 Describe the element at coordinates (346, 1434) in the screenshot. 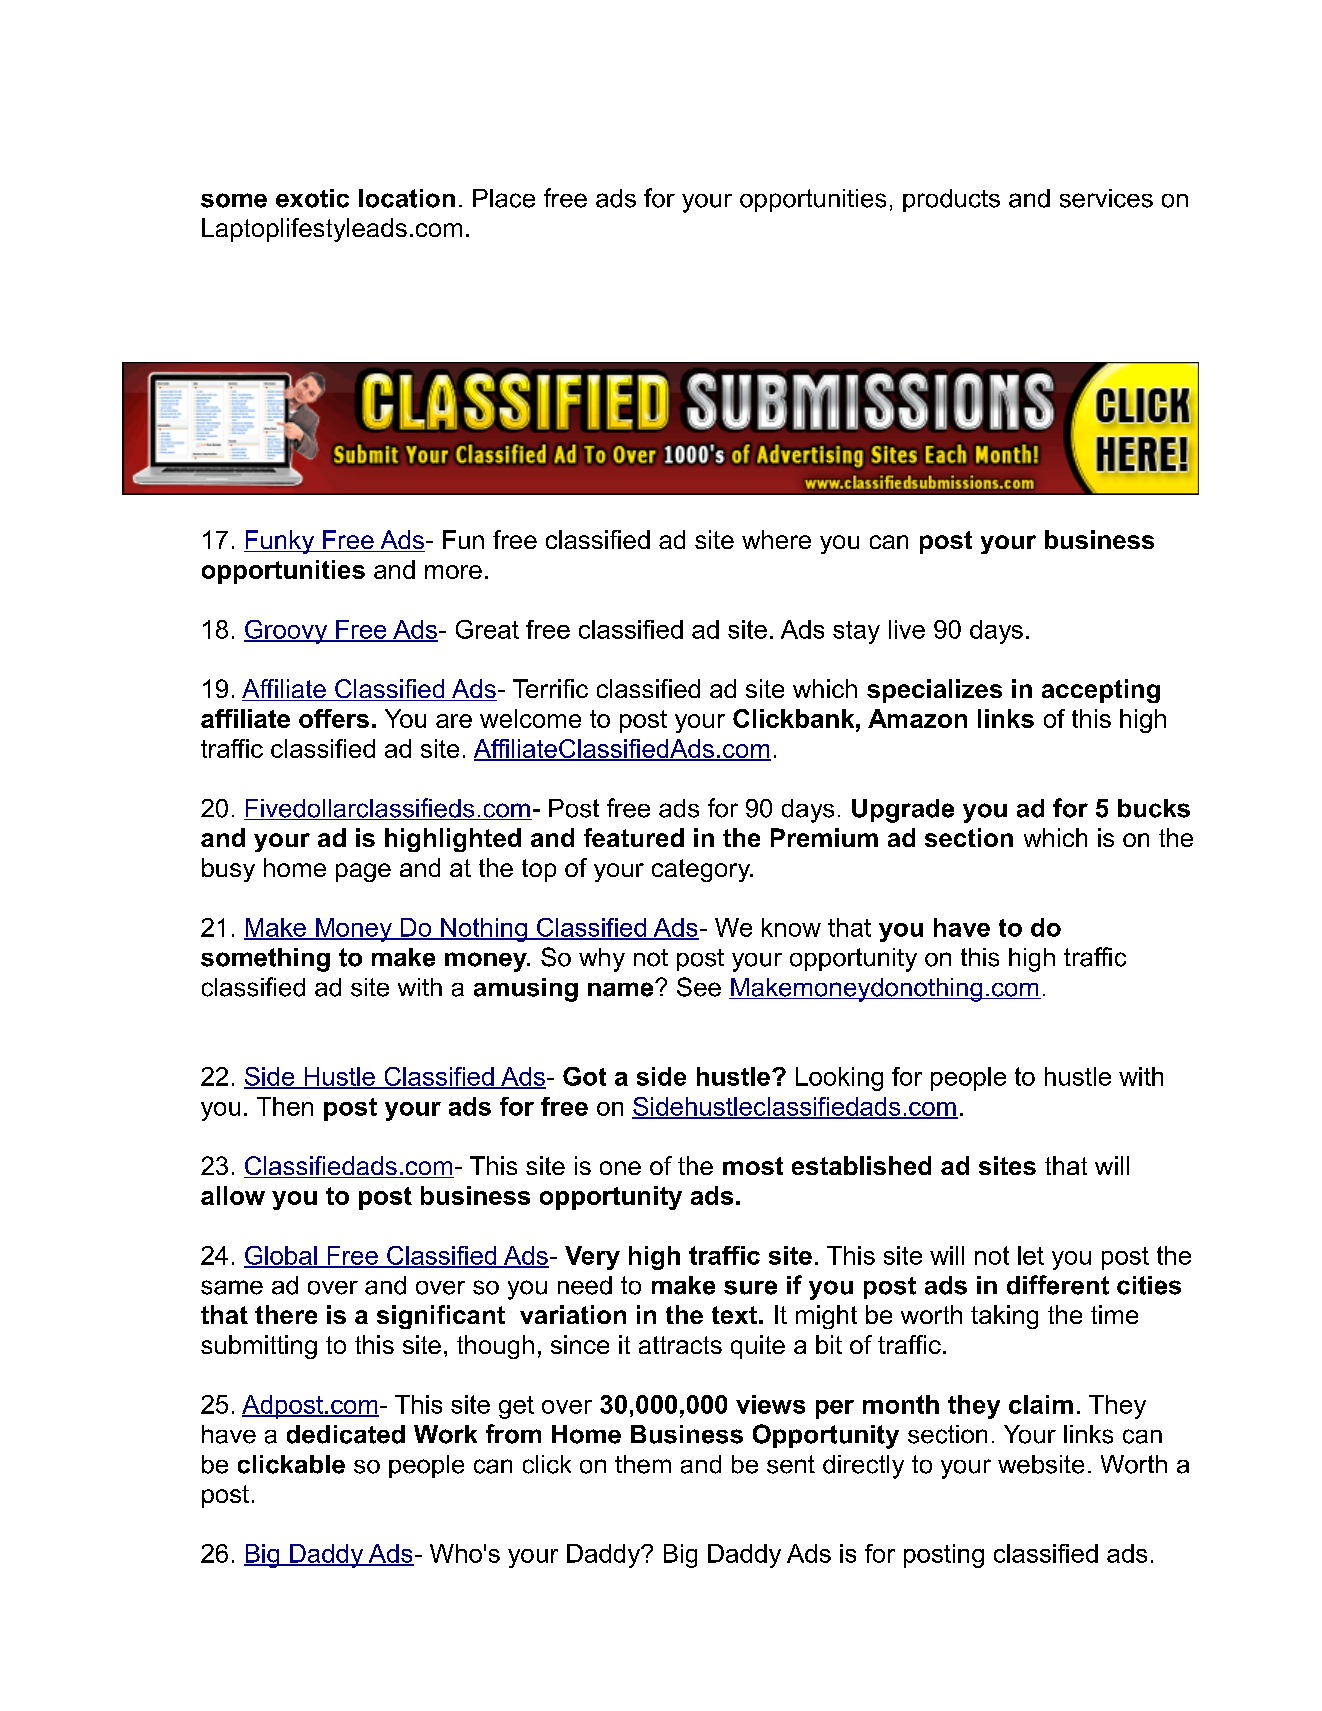

I see `dedicated` at that location.
